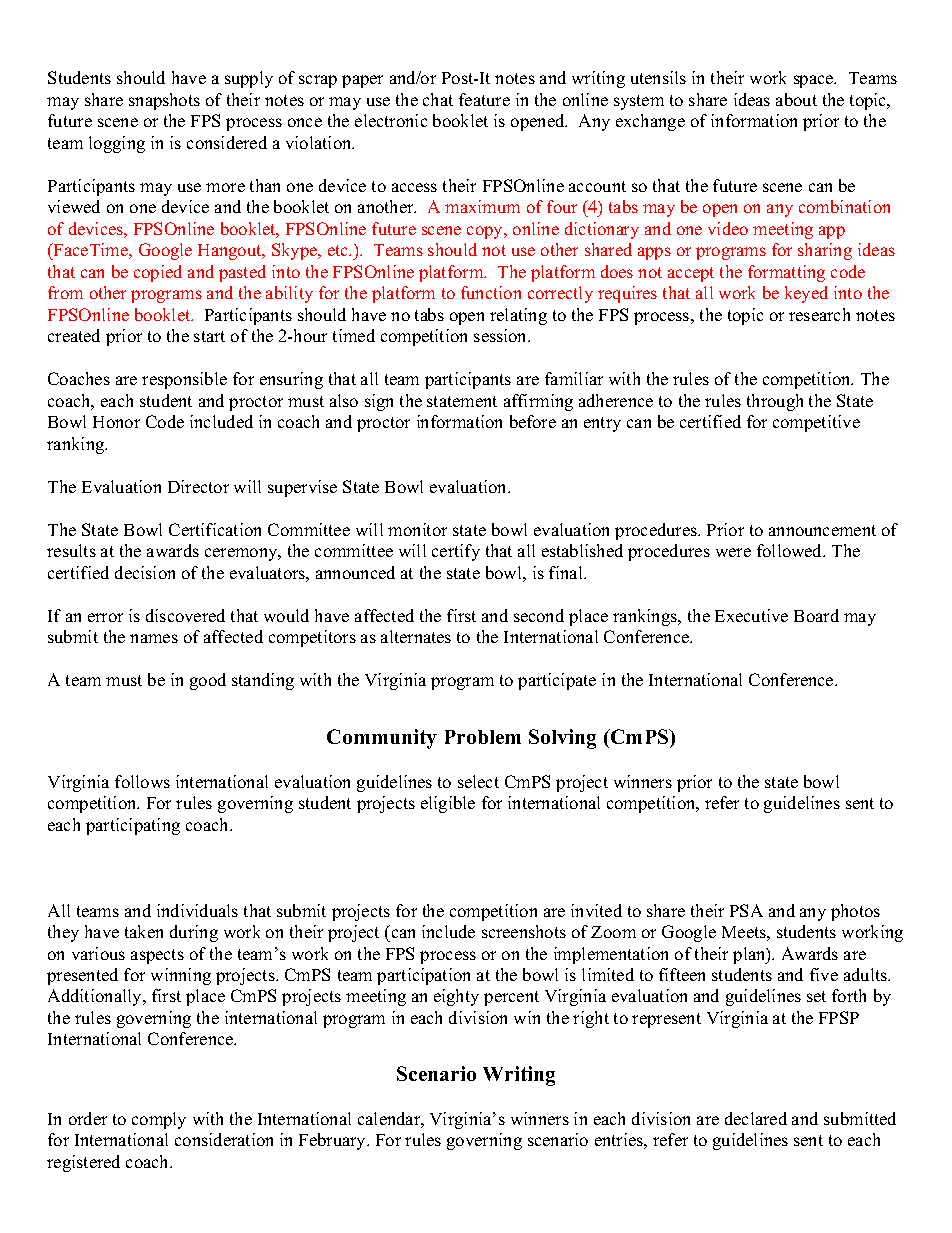  Describe the element at coordinates (159, 1120) in the screenshot. I see `comply` at that location.
